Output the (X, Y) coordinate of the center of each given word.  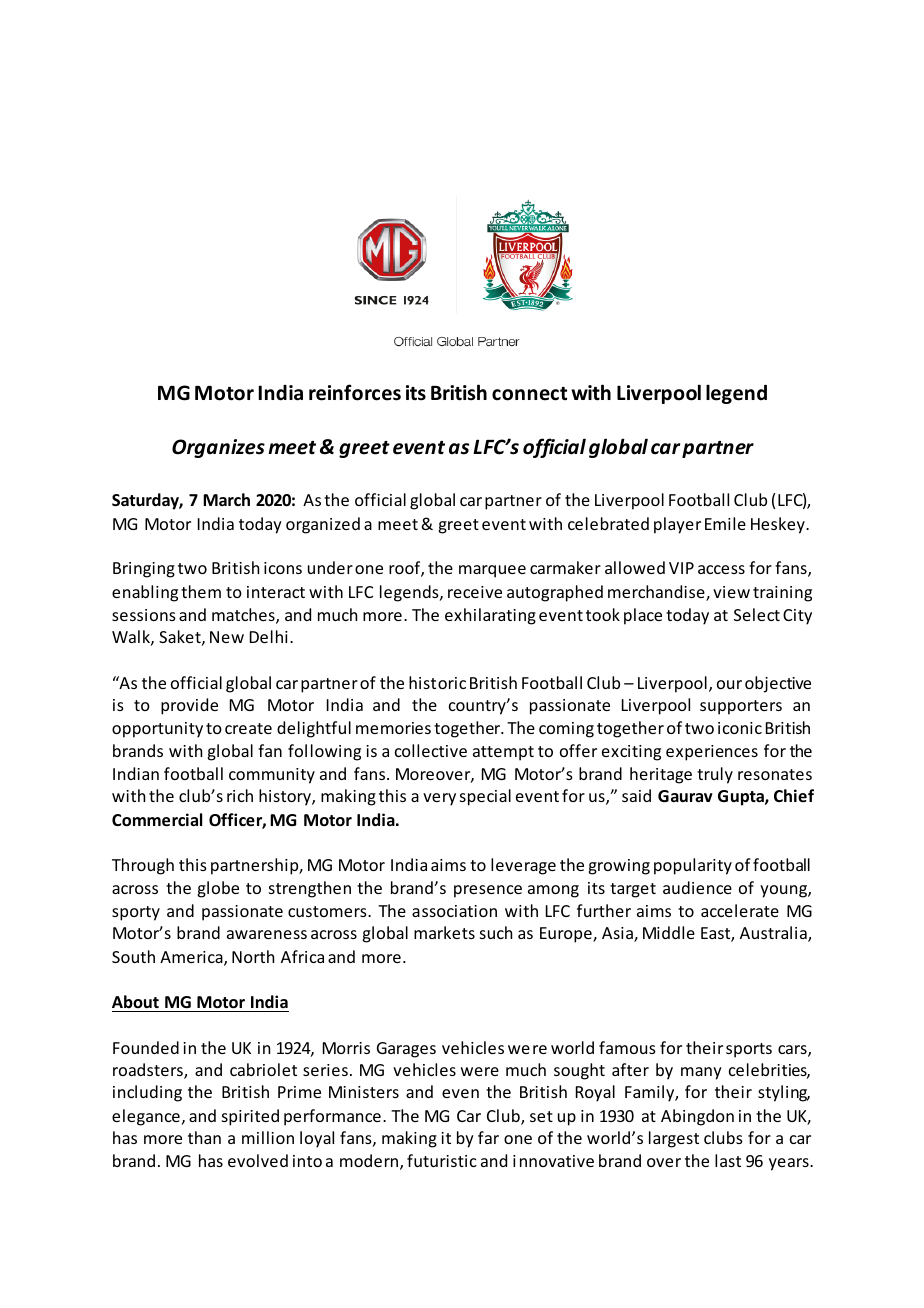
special (485, 797)
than (204, 1137)
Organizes (218, 448)
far (488, 1137)
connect (529, 394)
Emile (725, 523)
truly (715, 775)
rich (240, 795)
